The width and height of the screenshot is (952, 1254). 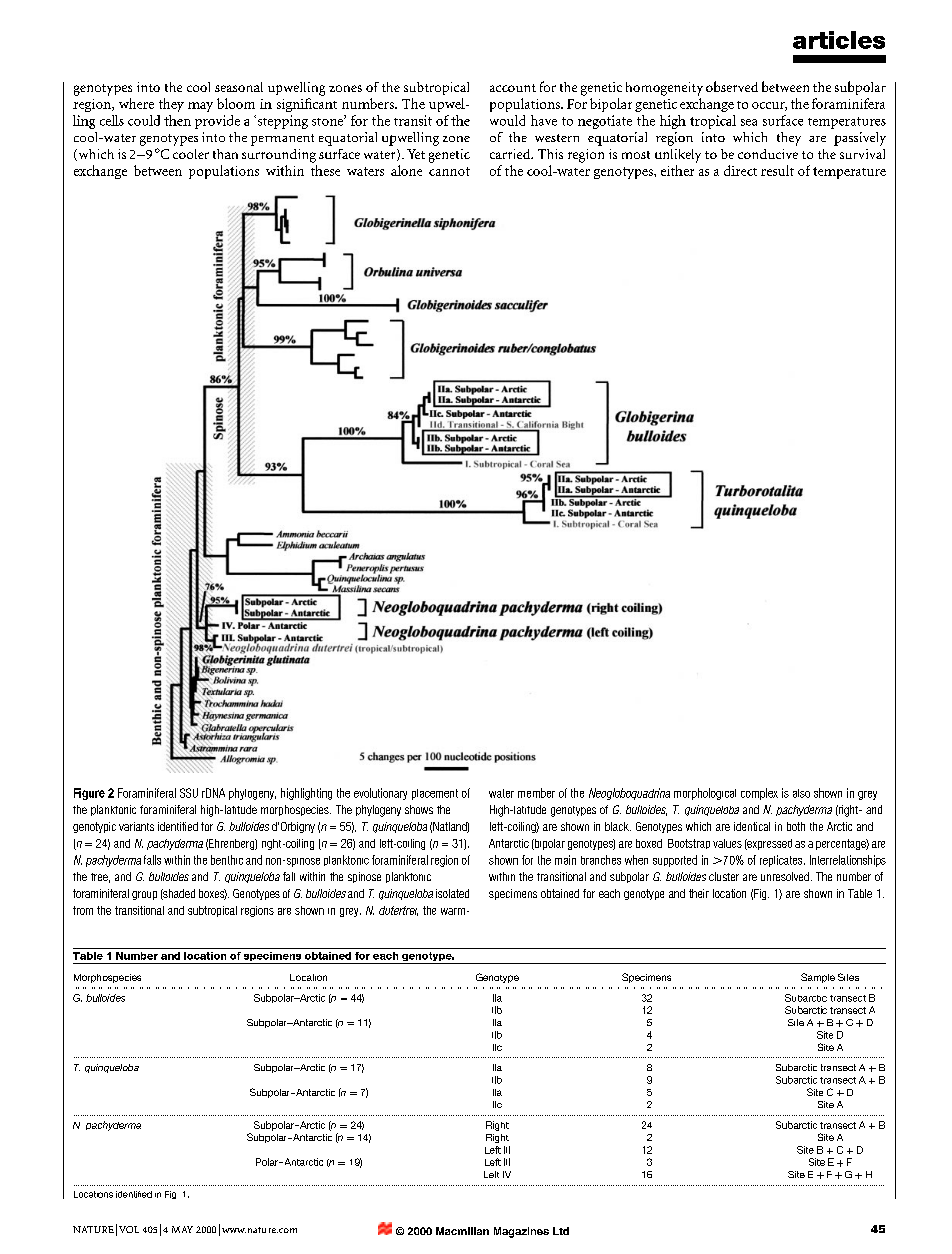 I want to click on Macmillan, so click(x=462, y=1231).
